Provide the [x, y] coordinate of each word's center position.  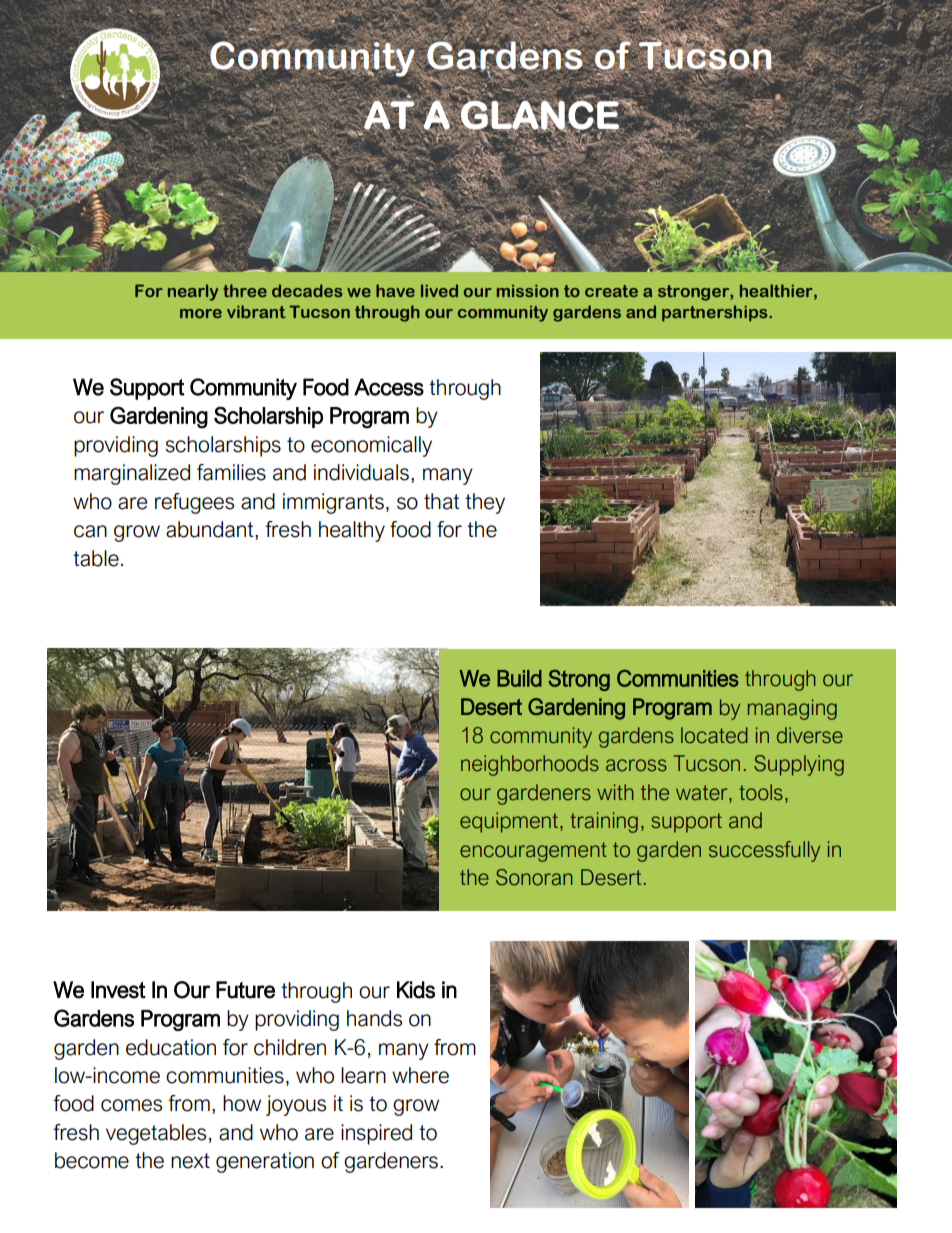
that [441, 501]
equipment [509, 822]
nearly [193, 292]
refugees [194, 503]
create [611, 291]
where [420, 1075]
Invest [118, 990]
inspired [376, 1134]
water [703, 794]
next [190, 1161]
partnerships [716, 313]
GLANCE [540, 115]
